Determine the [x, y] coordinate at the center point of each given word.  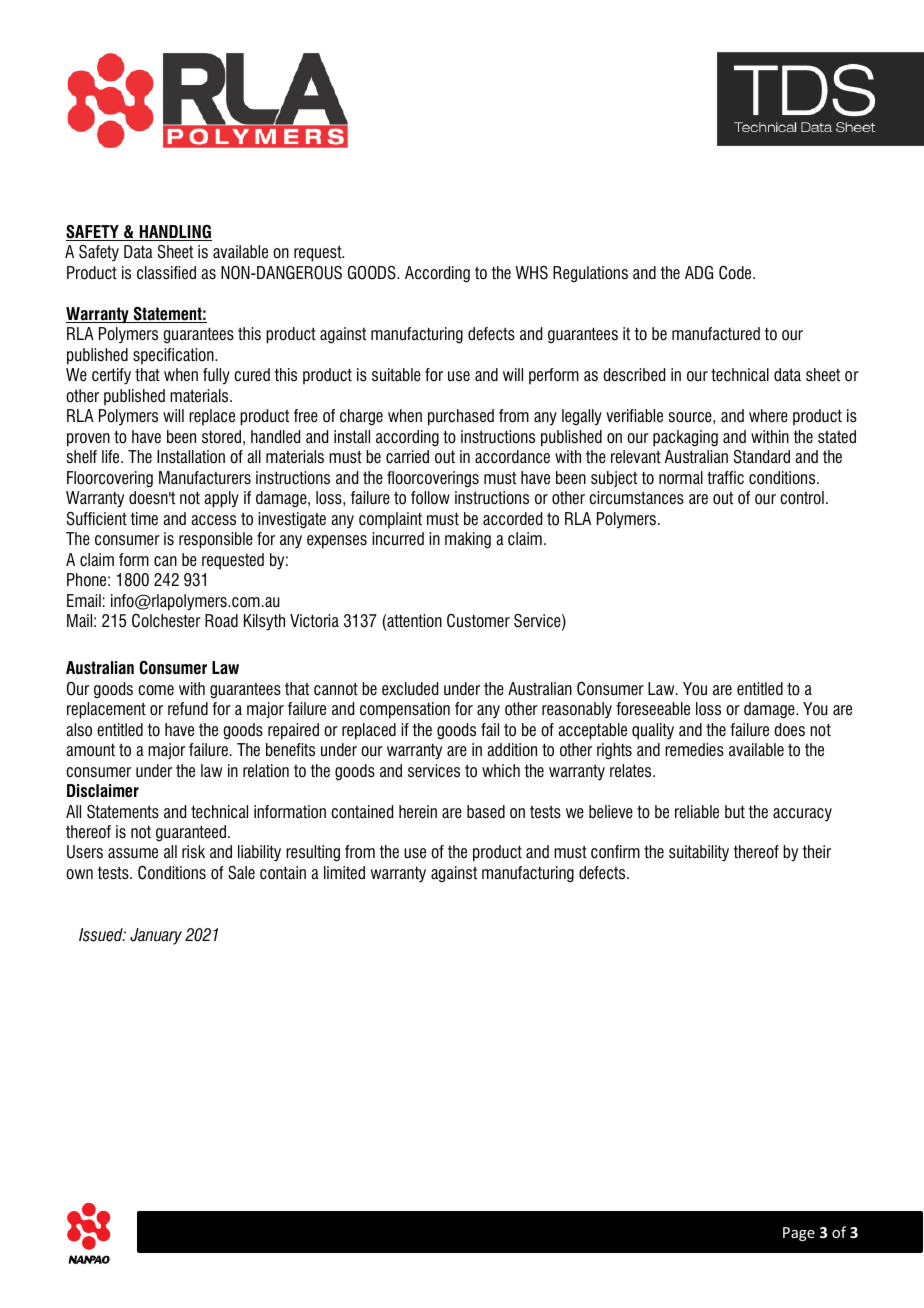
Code [736, 273]
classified [166, 273]
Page [799, 1234]
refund [188, 709]
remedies [694, 750]
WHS [532, 273]
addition [512, 750]
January [156, 936]
